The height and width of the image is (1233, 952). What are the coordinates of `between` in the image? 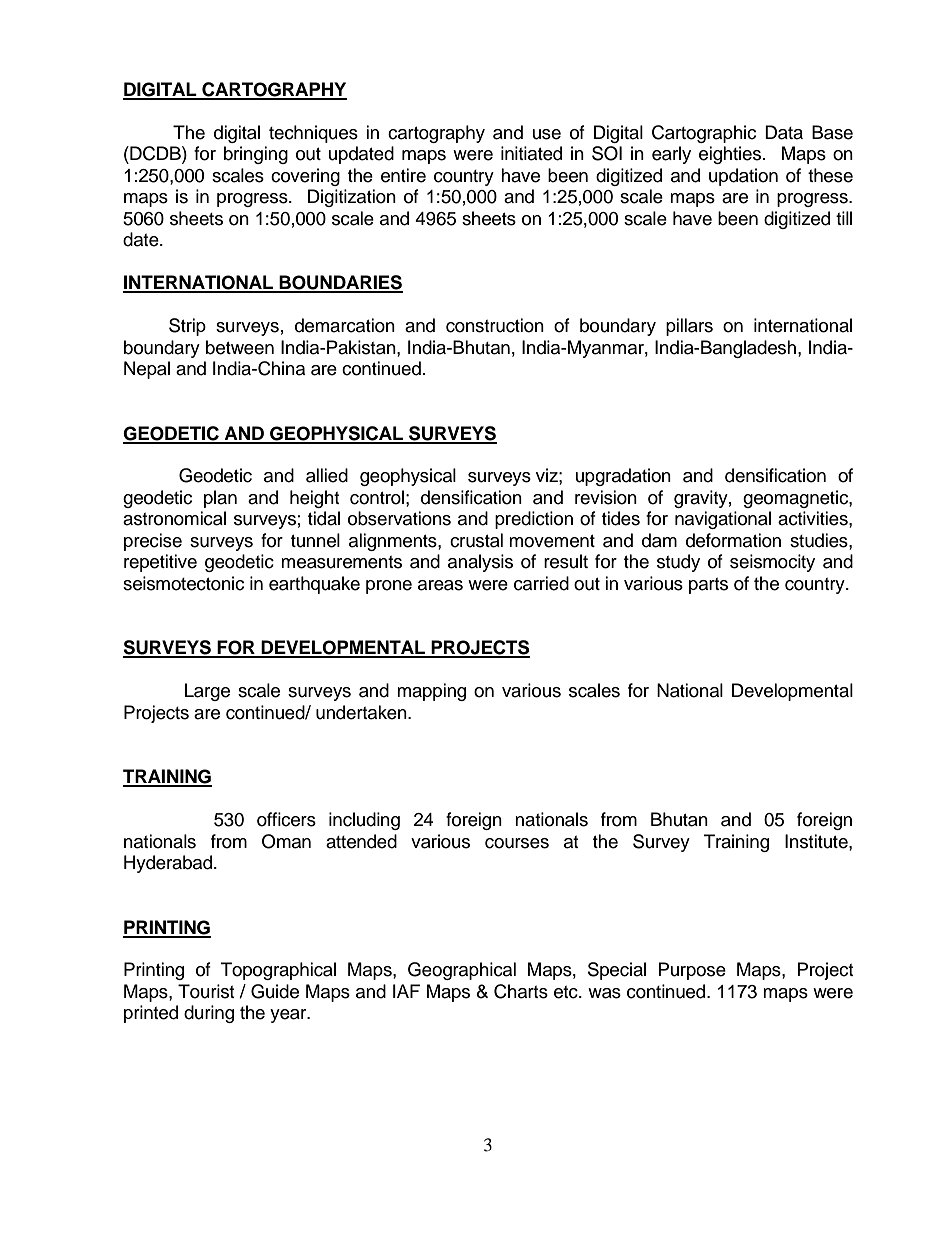 It's located at (240, 347).
